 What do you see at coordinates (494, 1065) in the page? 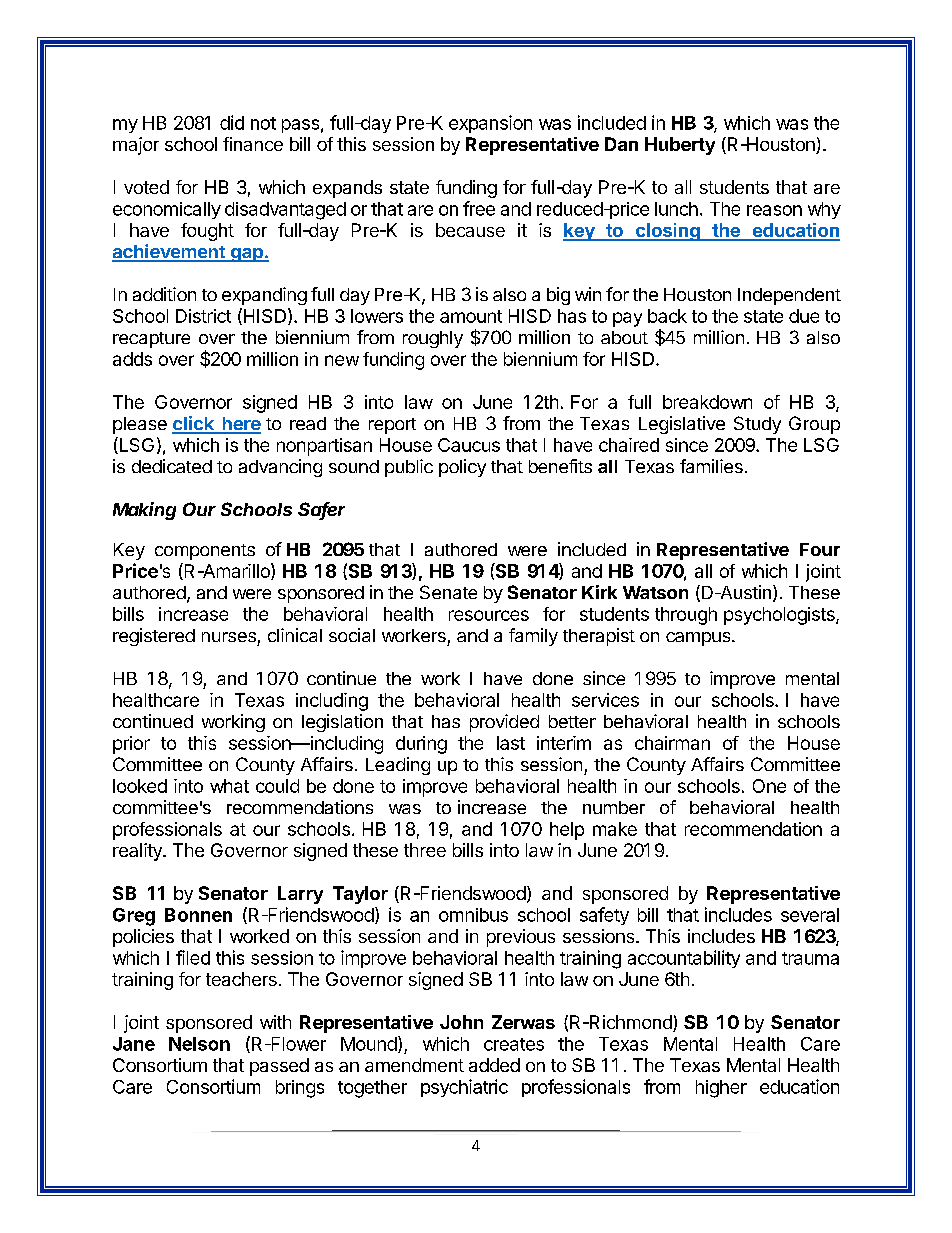
I see `added` at bounding box center [494, 1065].
